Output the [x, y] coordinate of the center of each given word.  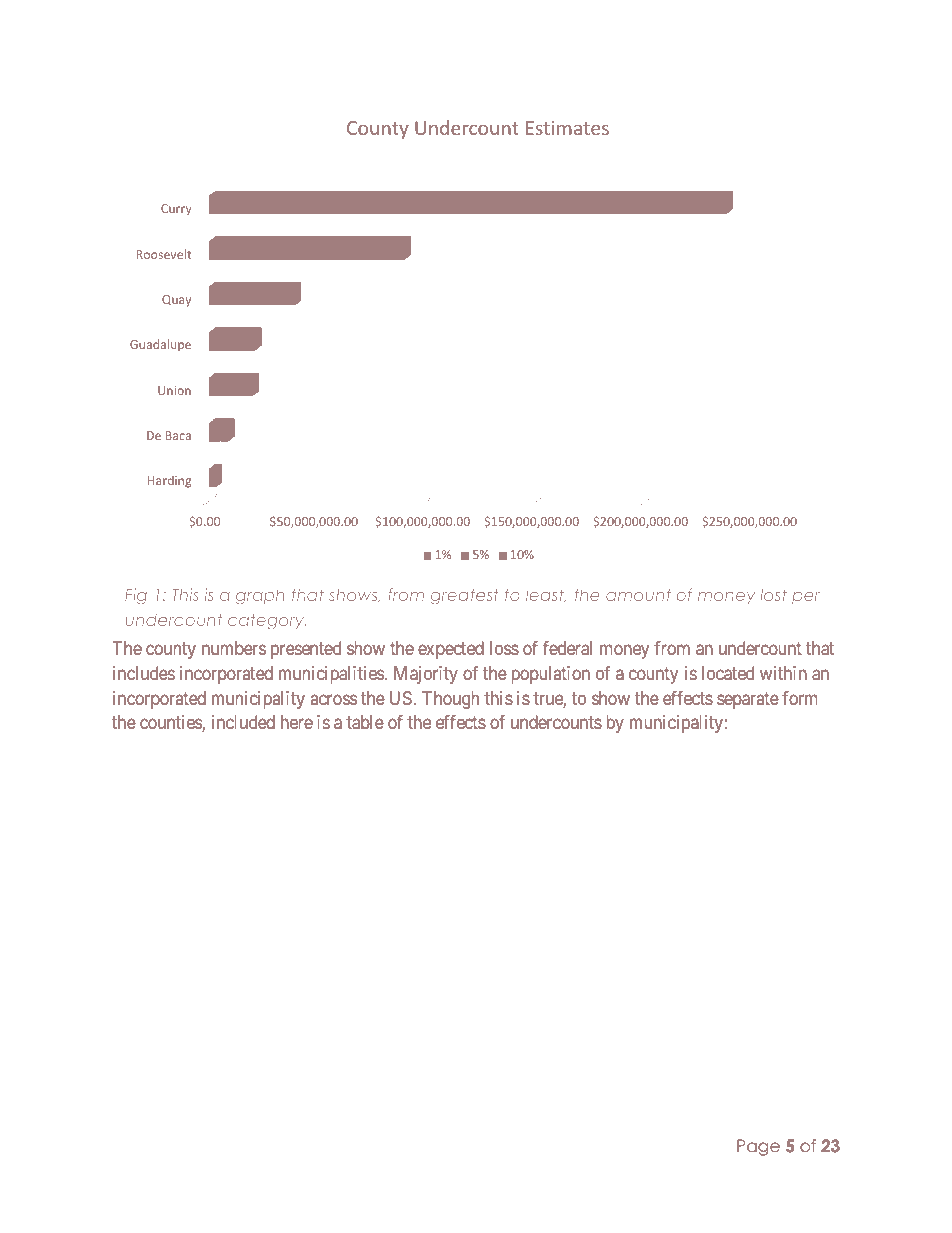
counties [171, 723]
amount [638, 595]
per [806, 598]
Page [758, 1147]
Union [174, 390]
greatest [465, 596]
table [365, 722]
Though [450, 700]
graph [260, 596]
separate [748, 700]
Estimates [567, 128]
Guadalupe [160, 345]
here [297, 722]
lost [773, 594]
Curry [176, 210]
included [243, 722]
